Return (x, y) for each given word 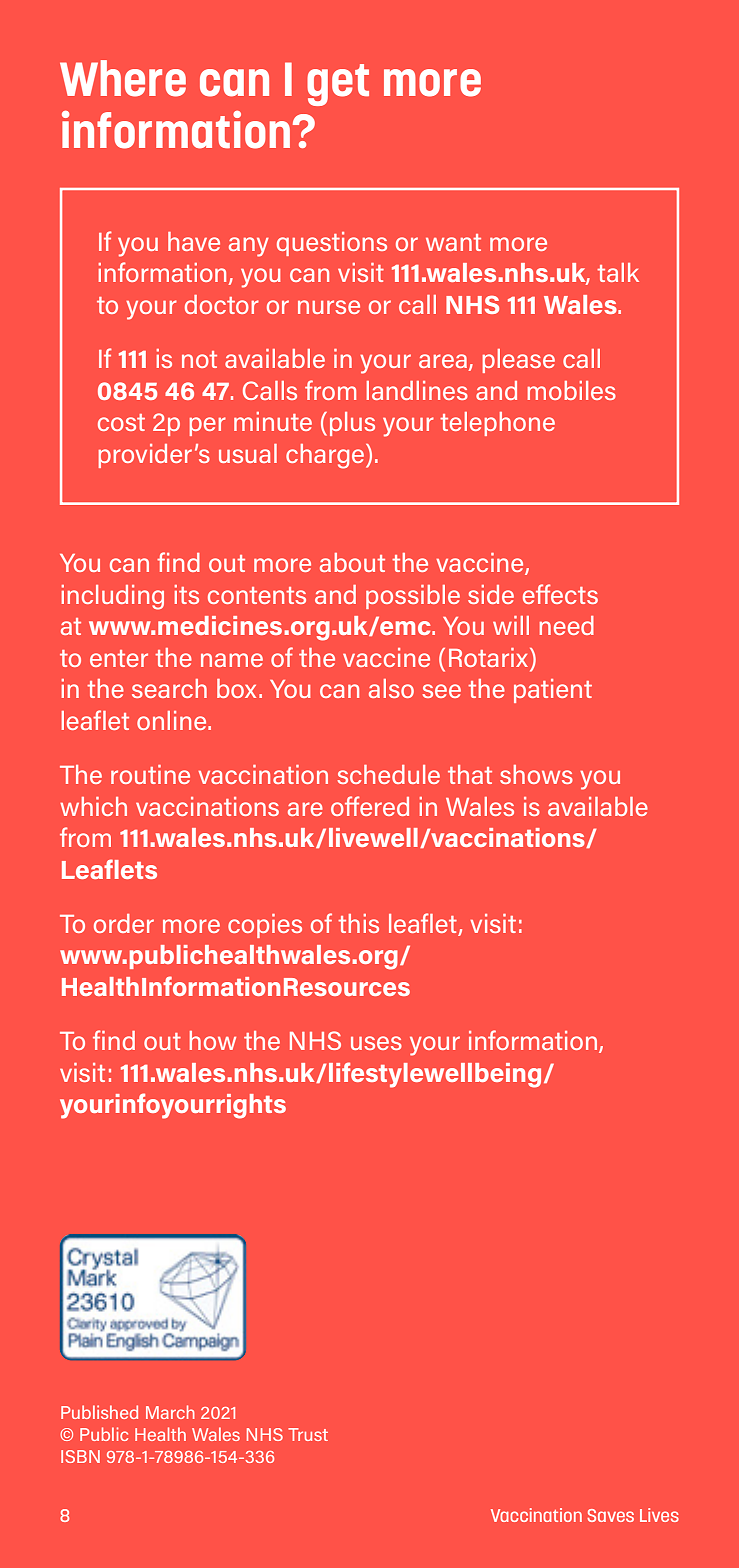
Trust (308, 1434)
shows (536, 774)
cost (121, 422)
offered (370, 806)
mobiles (571, 390)
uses (376, 1043)
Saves (610, 1515)
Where (123, 78)
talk (618, 272)
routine (150, 774)
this (358, 923)
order (124, 923)
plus (352, 424)
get (338, 85)
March (170, 1412)
